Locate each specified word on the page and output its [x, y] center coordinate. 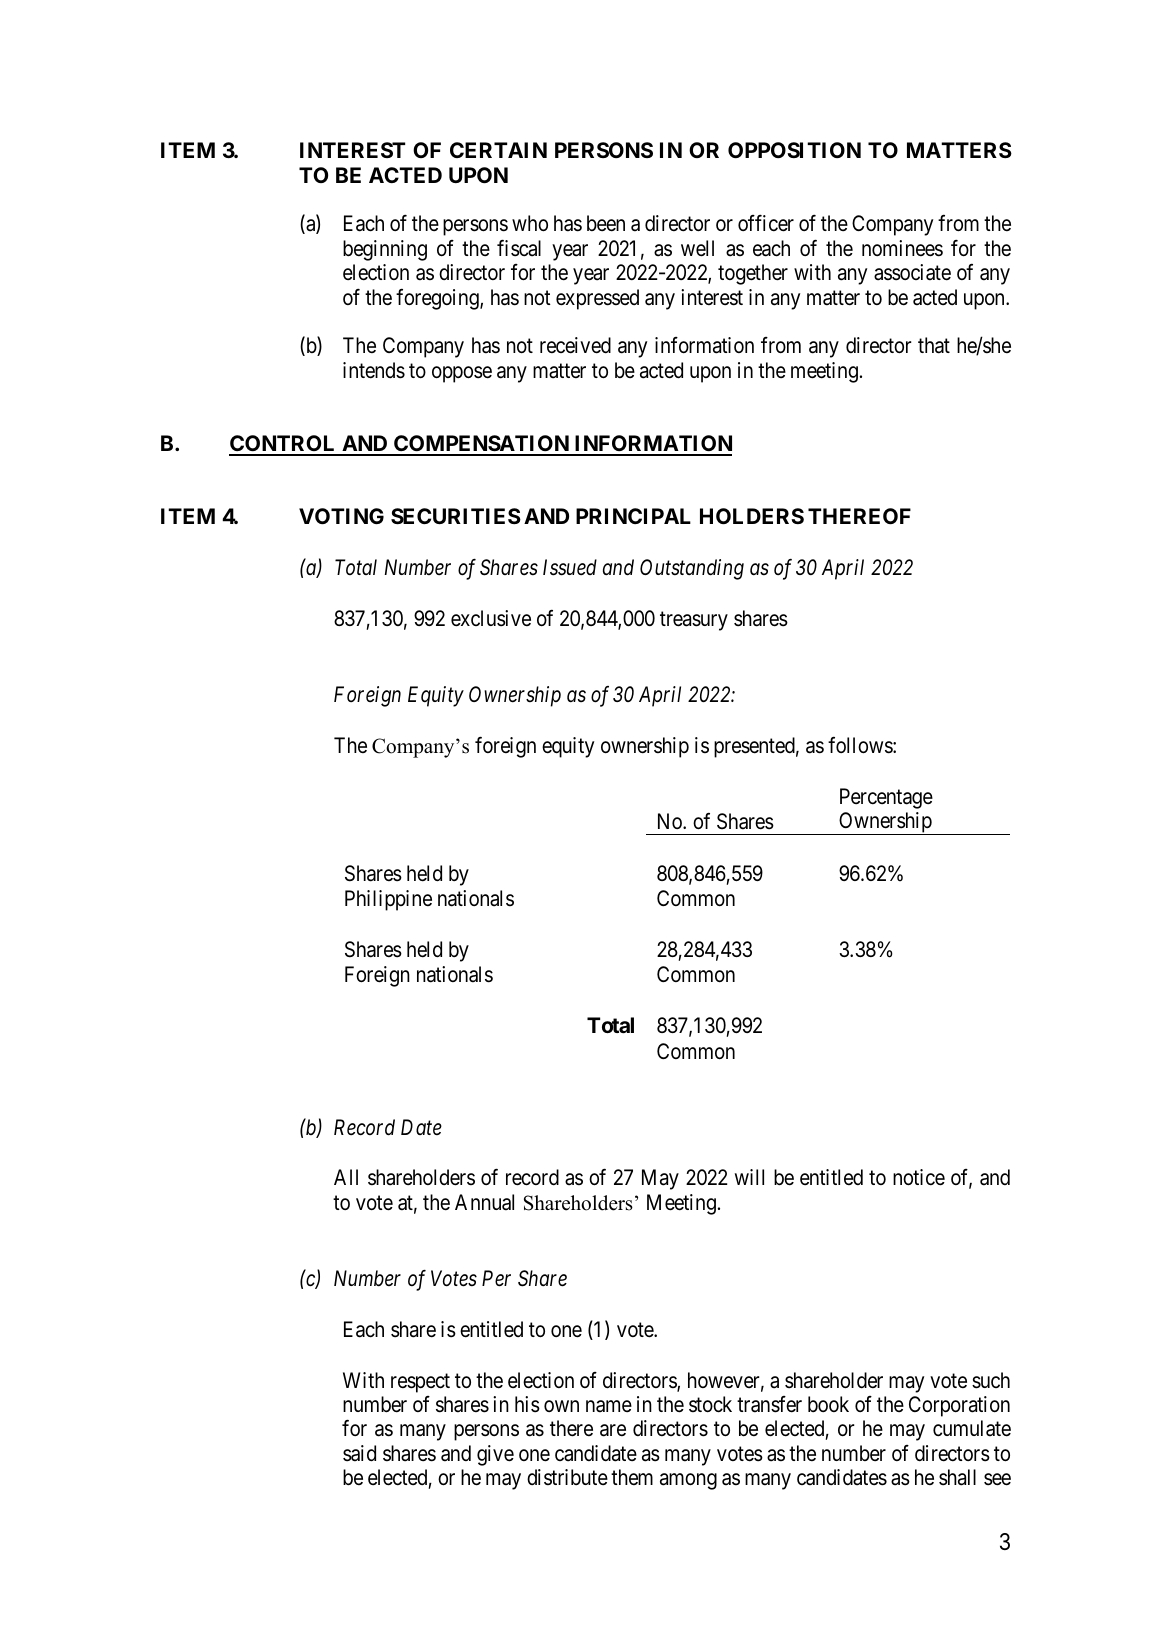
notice [919, 1177]
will [749, 1177]
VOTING [341, 516]
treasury [694, 621]
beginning [385, 250]
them [632, 1477]
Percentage [886, 798]
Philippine [388, 900]
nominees [902, 248]
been [606, 223]
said [359, 1453]
